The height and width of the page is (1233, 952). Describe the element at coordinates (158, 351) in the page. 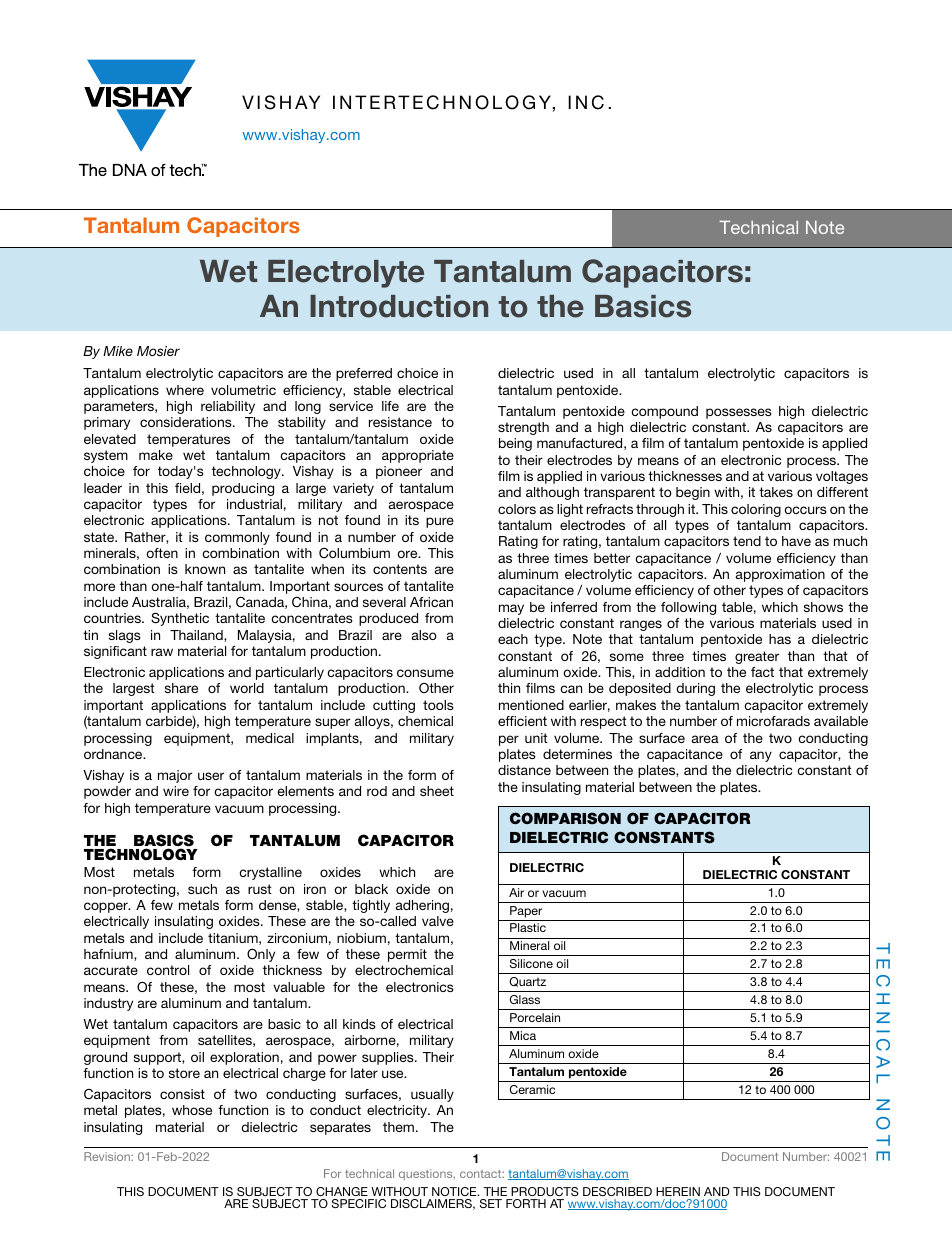

I see `Mosier` at that location.
